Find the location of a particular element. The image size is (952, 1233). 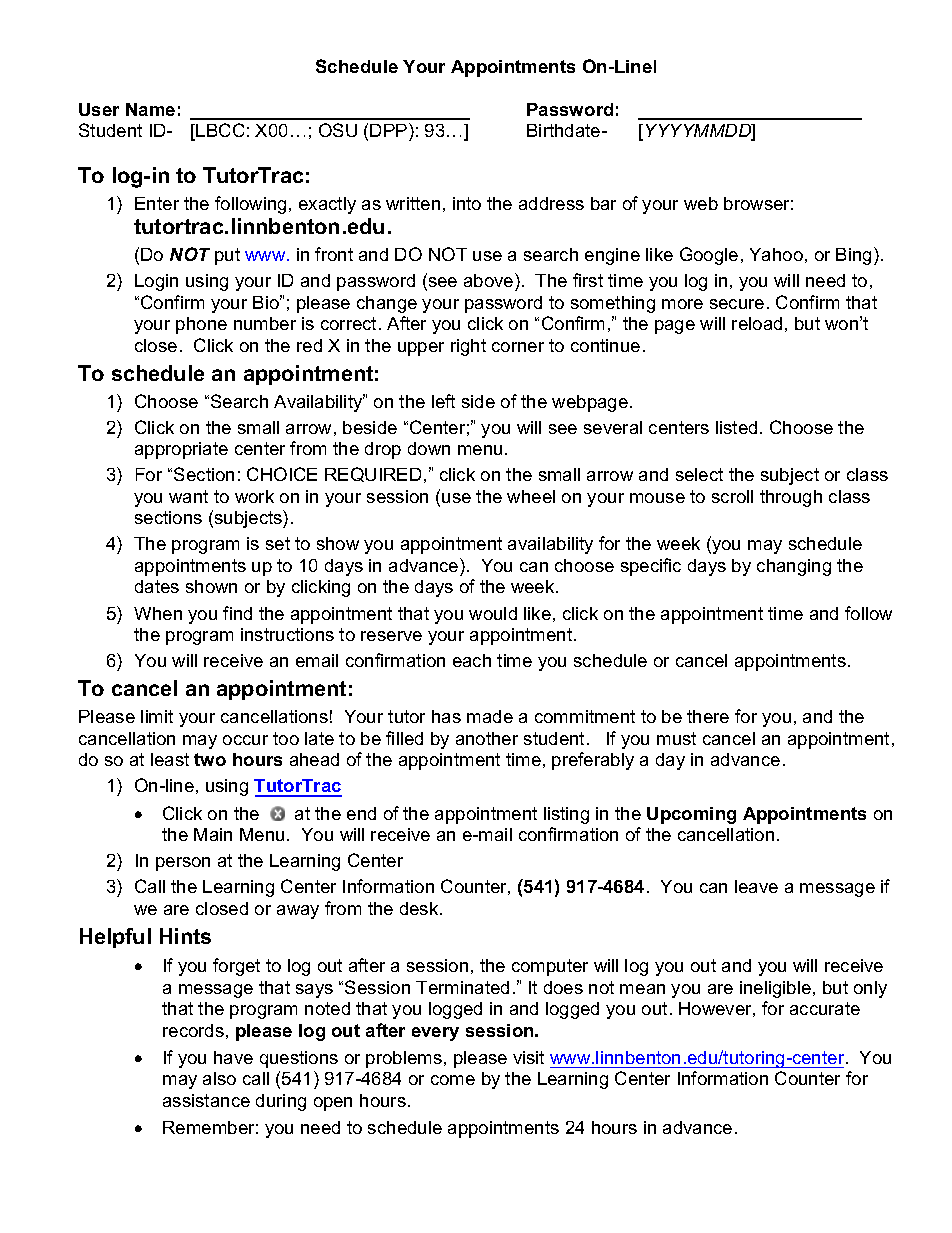

also is located at coordinates (219, 1078).
